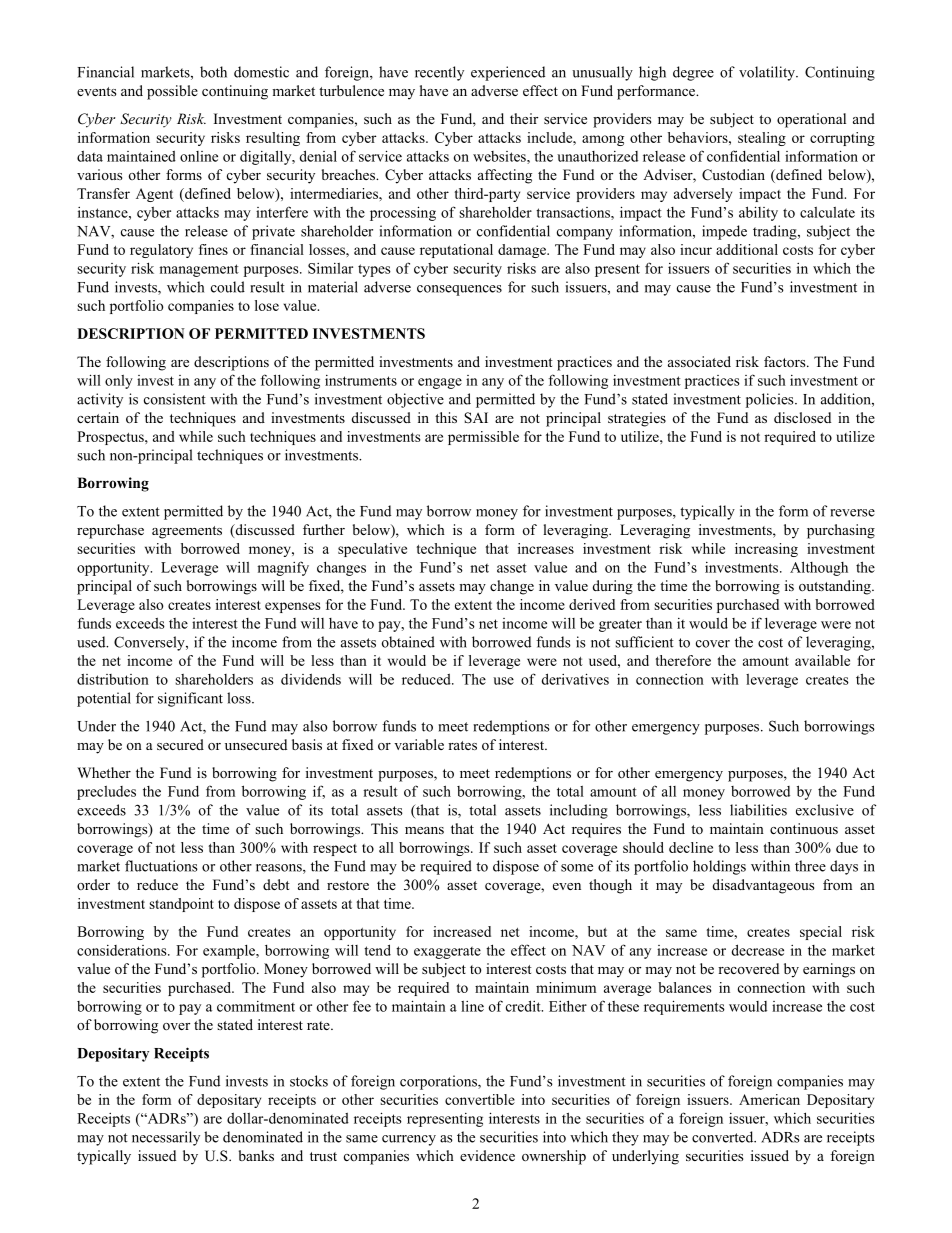 The image size is (952, 1233). What do you see at coordinates (480, 1099) in the image?
I see `convertible` at bounding box center [480, 1099].
